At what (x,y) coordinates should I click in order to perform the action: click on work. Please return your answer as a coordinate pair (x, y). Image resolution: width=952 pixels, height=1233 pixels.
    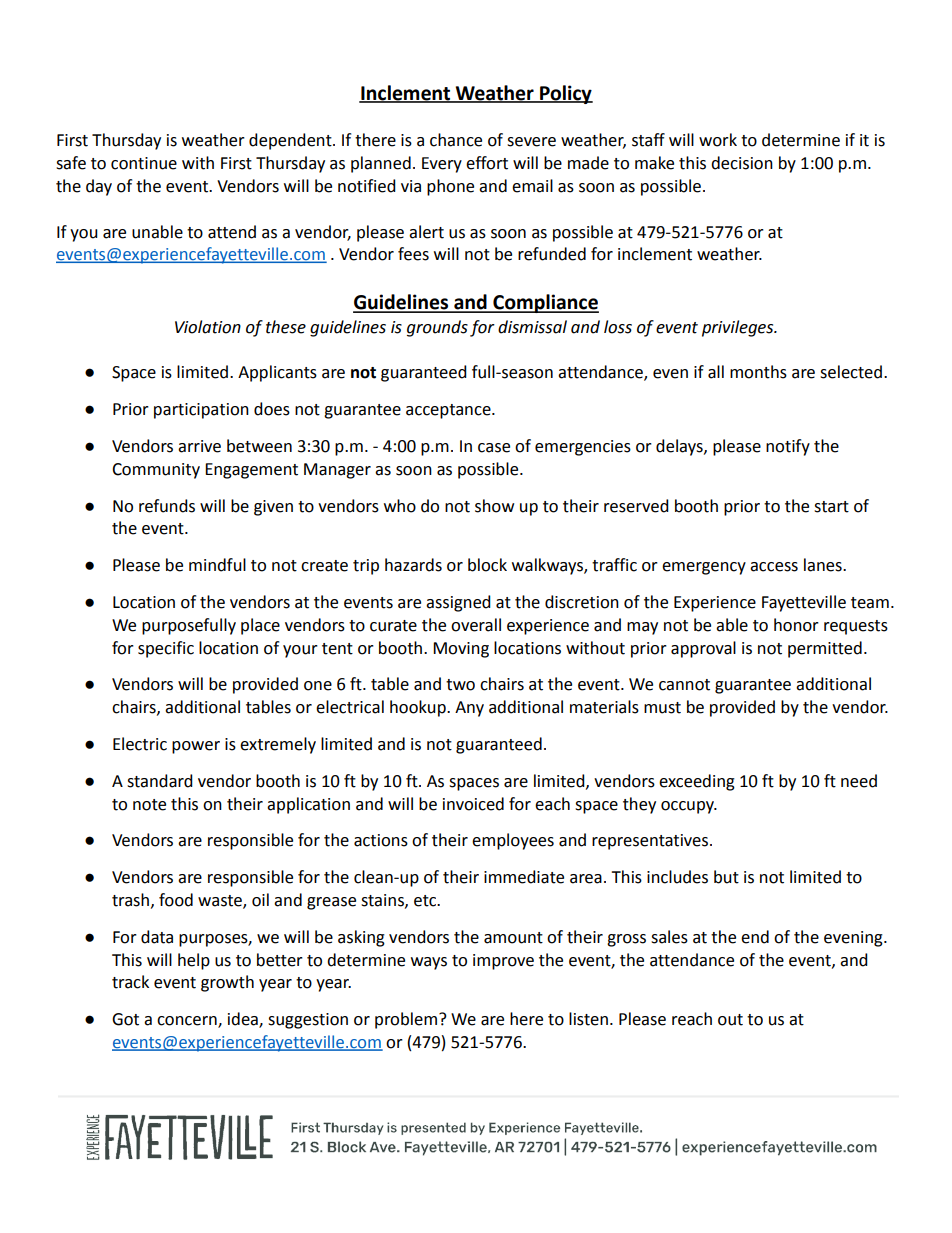
    Looking at the image, I should click on (718, 140).
